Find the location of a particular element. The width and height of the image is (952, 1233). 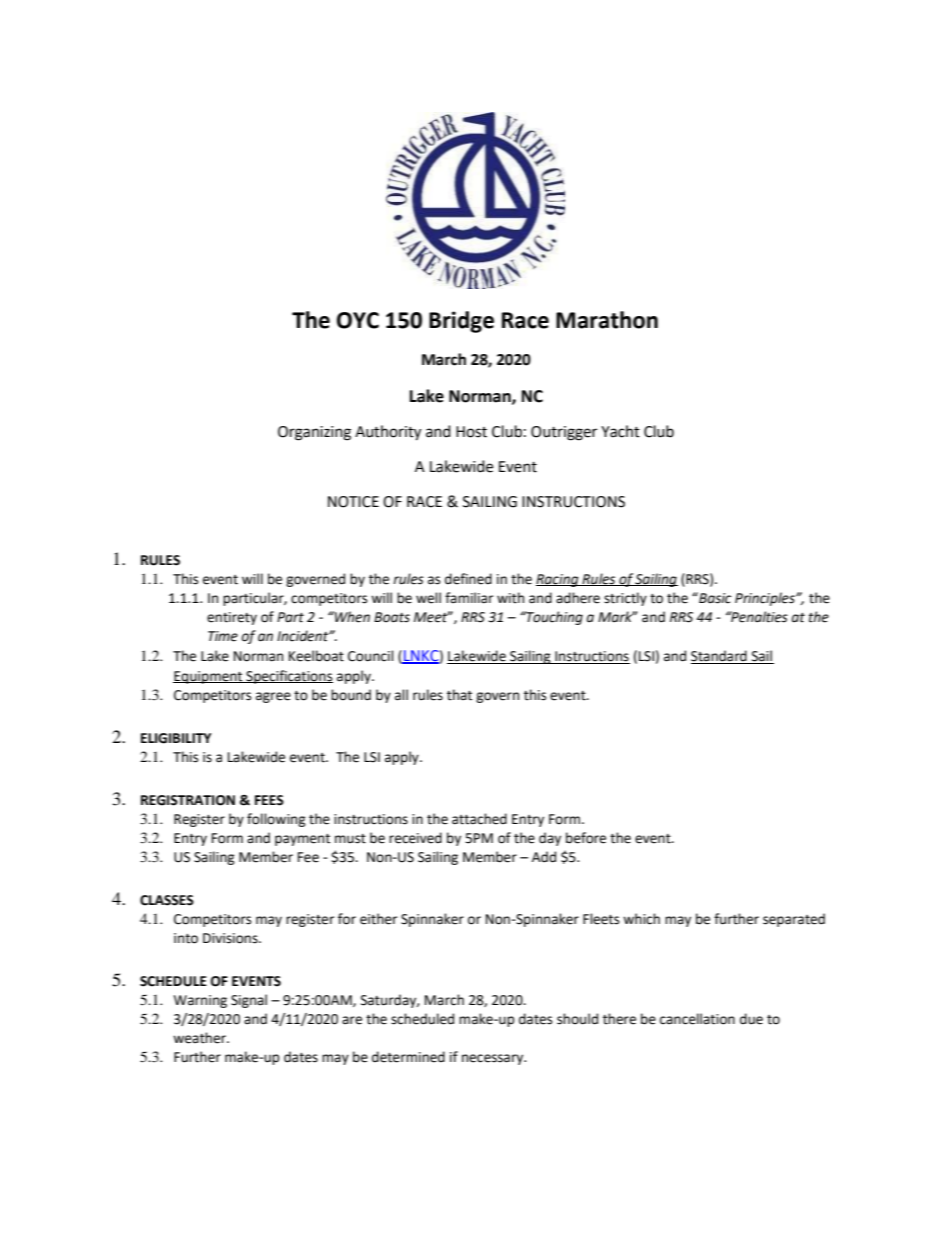

weather is located at coordinates (200, 1038).
